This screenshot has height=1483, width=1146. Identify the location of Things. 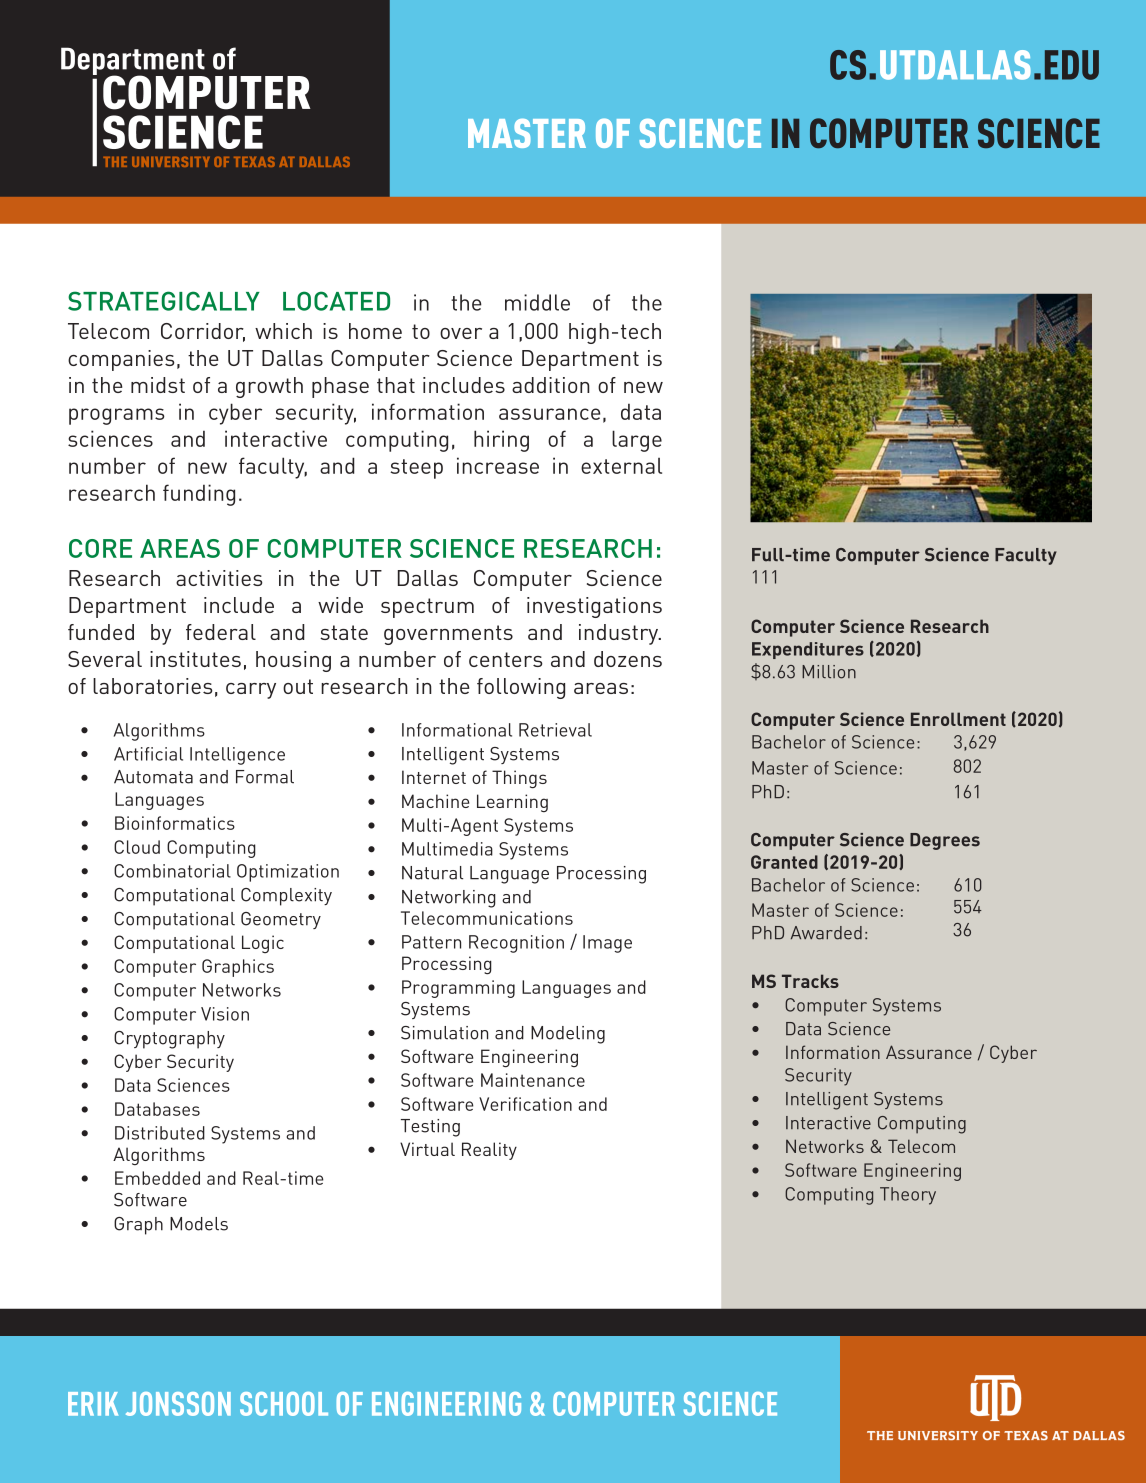
(519, 779).
